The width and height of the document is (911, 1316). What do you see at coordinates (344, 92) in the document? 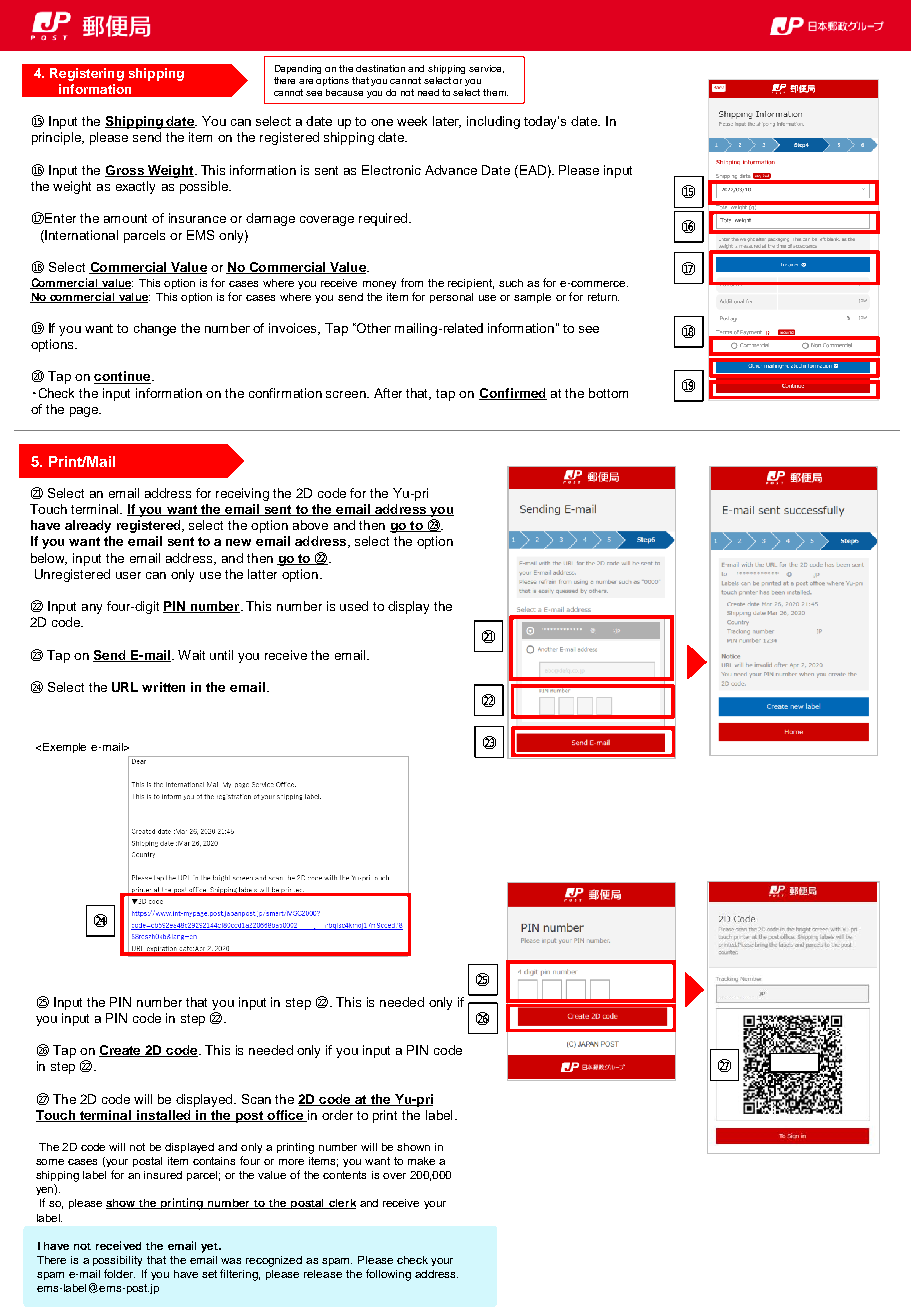
I see `because` at bounding box center [344, 92].
